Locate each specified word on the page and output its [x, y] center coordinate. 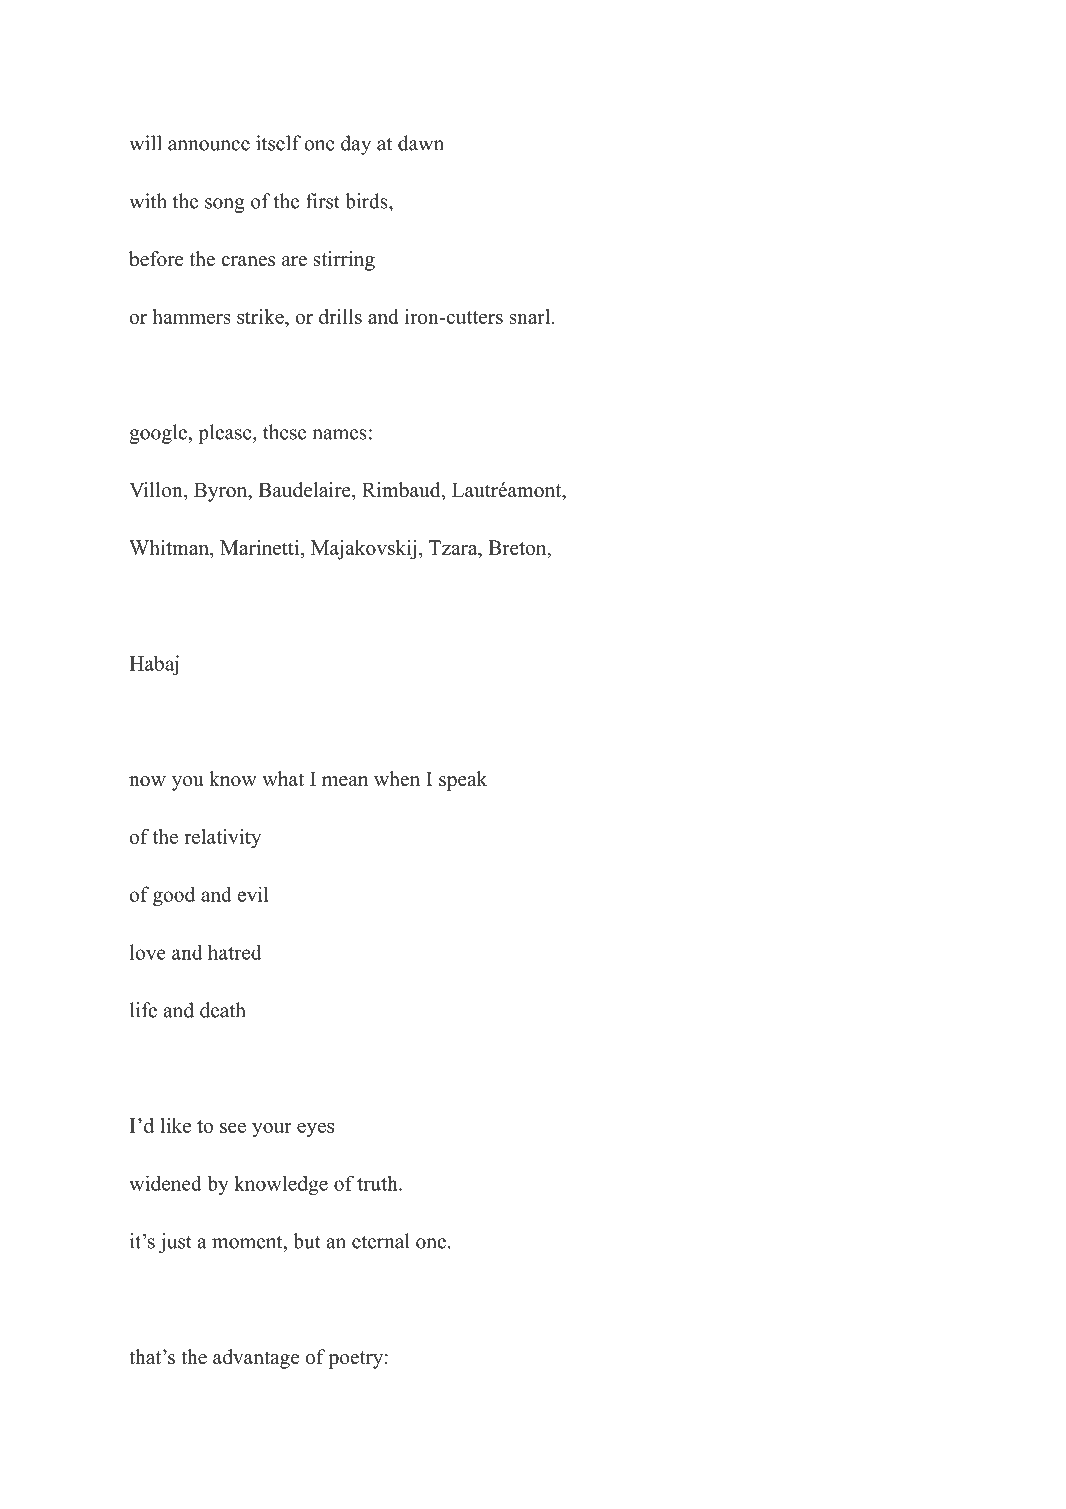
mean [345, 781]
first [323, 201]
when [397, 779]
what [283, 778]
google [159, 434]
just [175, 1243]
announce [209, 145]
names [339, 434]
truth [378, 1183]
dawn [421, 143]
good [174, 896]
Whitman [170, 549]
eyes [315, 1130]
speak [463, 781]
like [175, 1125]
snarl [531, 316]
